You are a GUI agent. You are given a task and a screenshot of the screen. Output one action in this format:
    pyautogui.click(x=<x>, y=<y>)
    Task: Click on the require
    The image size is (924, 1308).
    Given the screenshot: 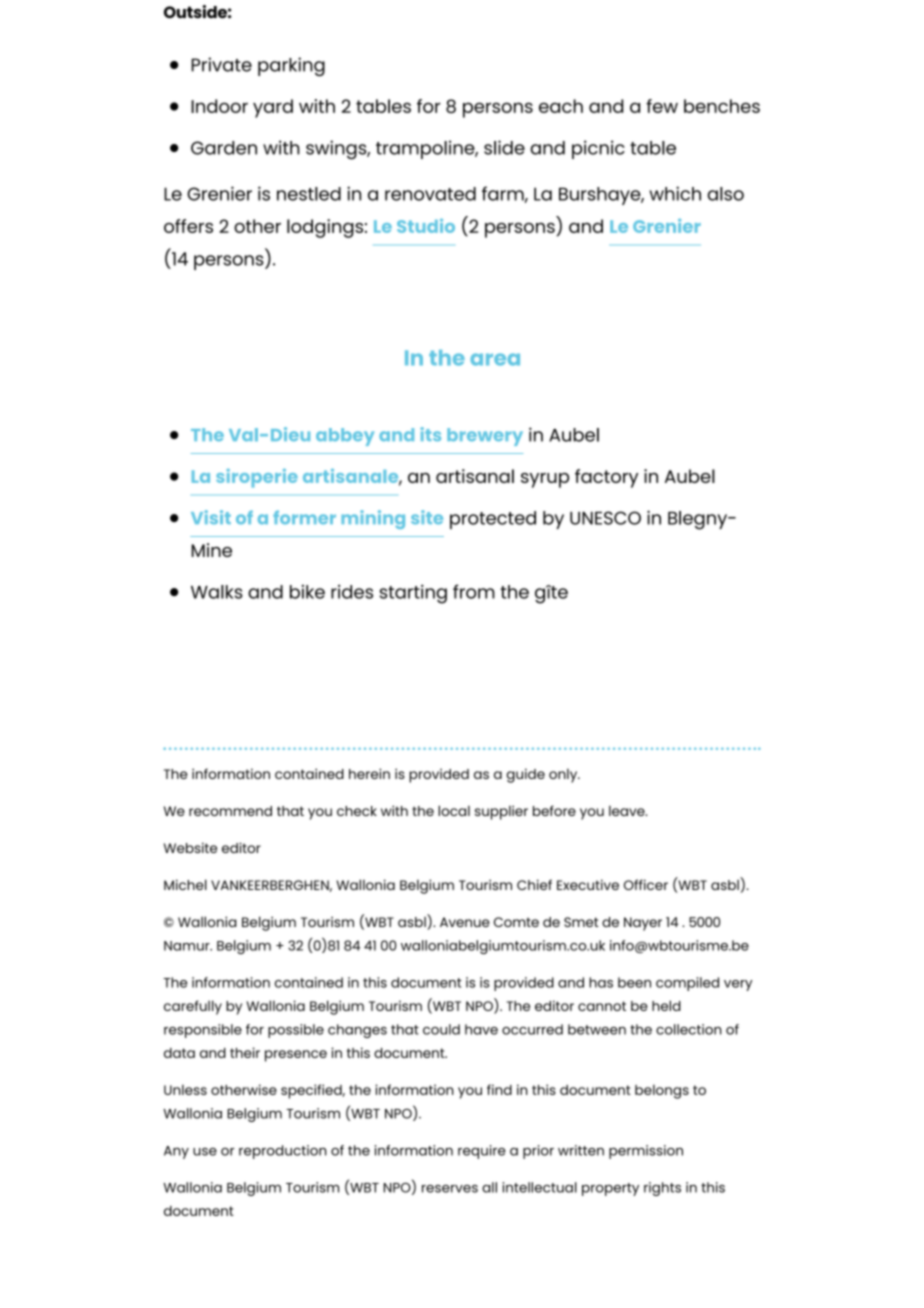 What is the action you would take?
    pyautogui.click(x=482, y=1152)
